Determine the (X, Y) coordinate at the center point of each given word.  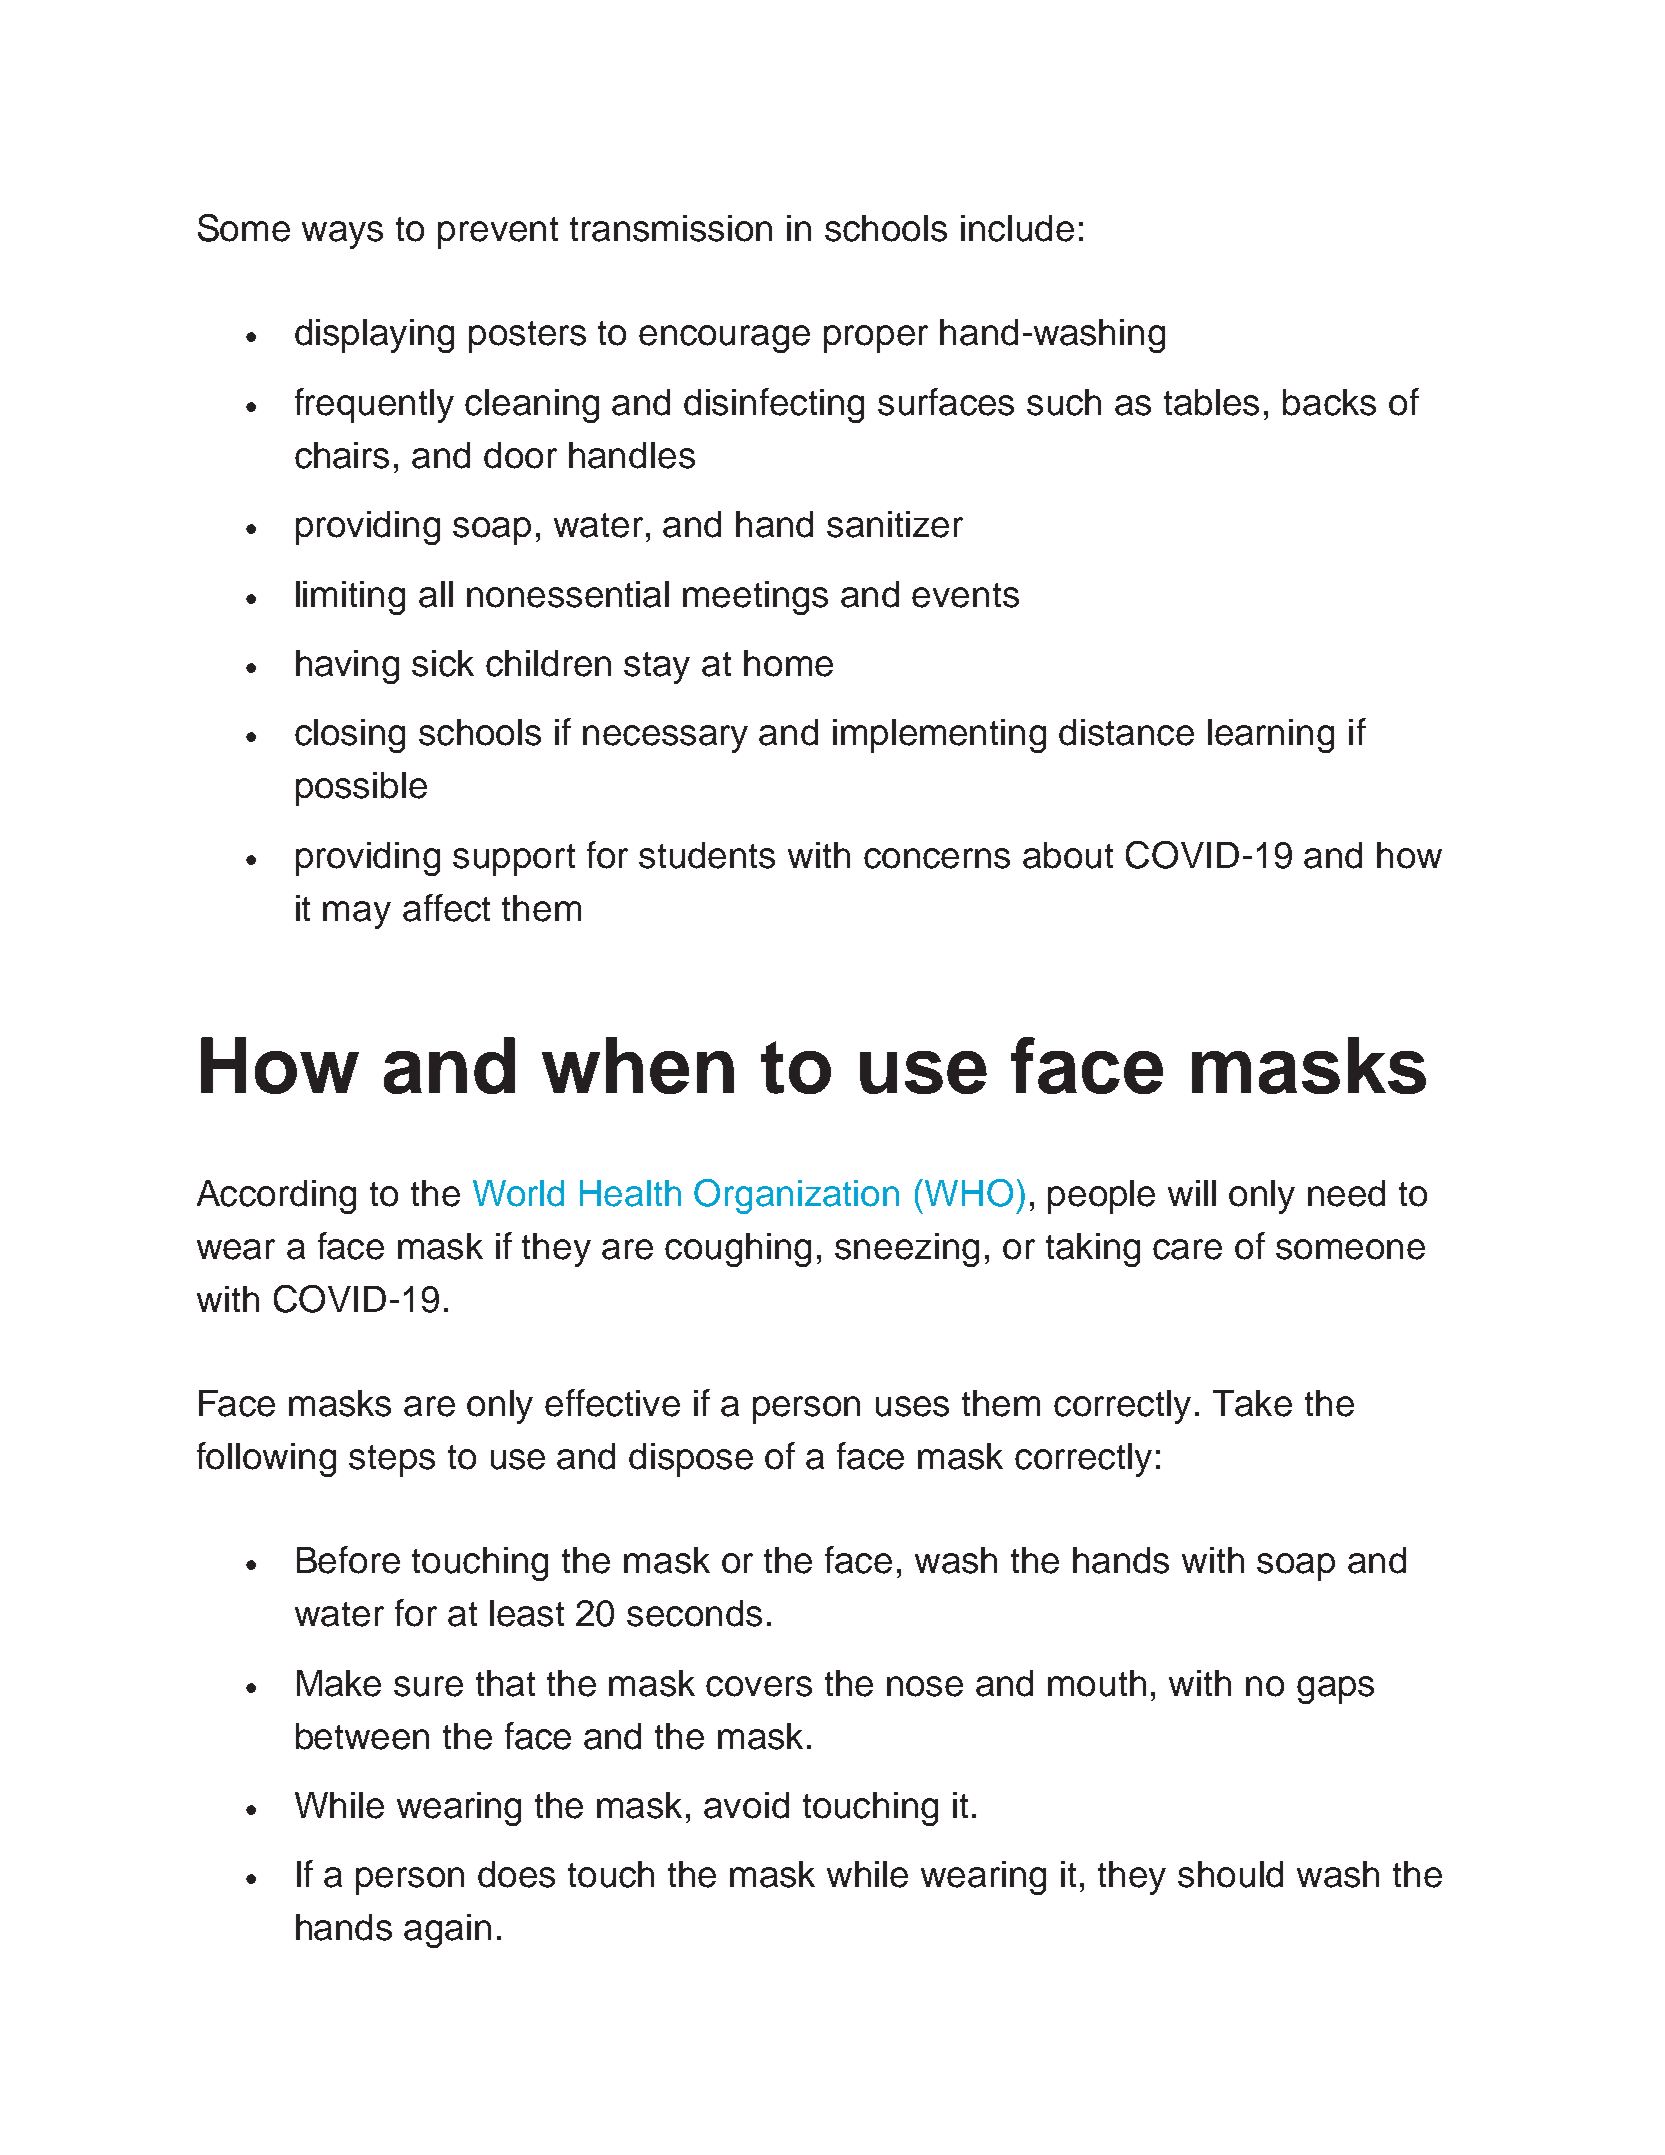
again (447, 1931)
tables (1211, 402)
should (1230, 1874)
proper (876, 339)
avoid (746, 1805)
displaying (374, 336)
